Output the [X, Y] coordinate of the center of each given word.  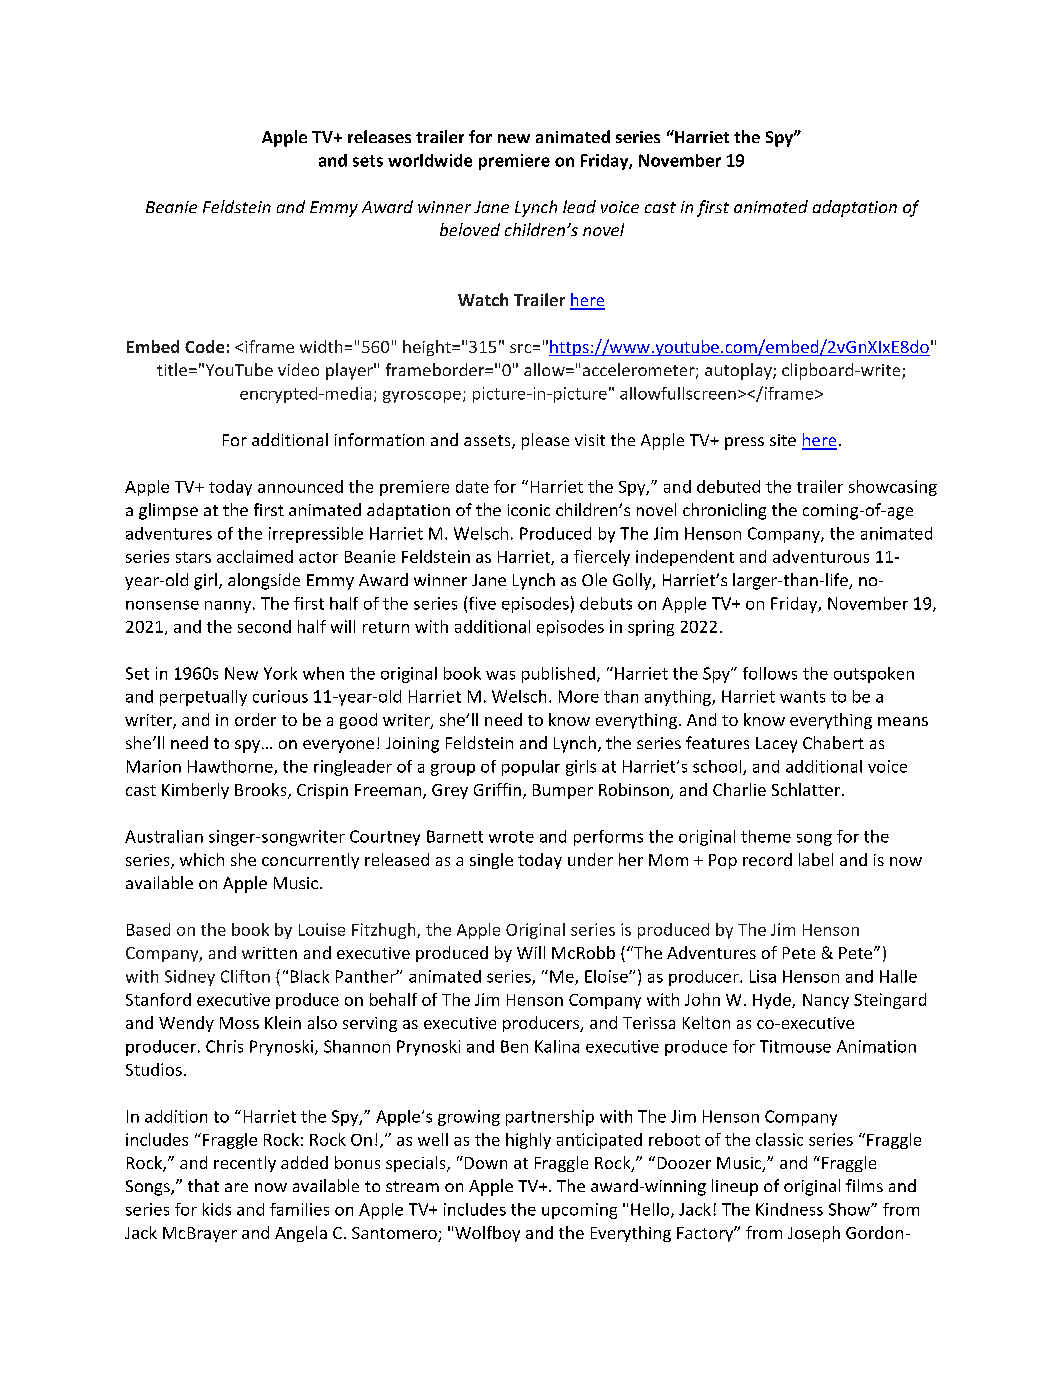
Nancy [826, 1001]
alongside [264, 581]
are [236, 1187]
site [783, 440]
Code [204, 346]
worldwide [430, 160]
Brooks [262, 791]
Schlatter [807, 789]
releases [379, 136]
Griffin [497, 789]
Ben [514, 1046]
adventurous [821, 556]
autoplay [739, 371]
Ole [594, 579]
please [545, 441]
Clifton [245, 976]
